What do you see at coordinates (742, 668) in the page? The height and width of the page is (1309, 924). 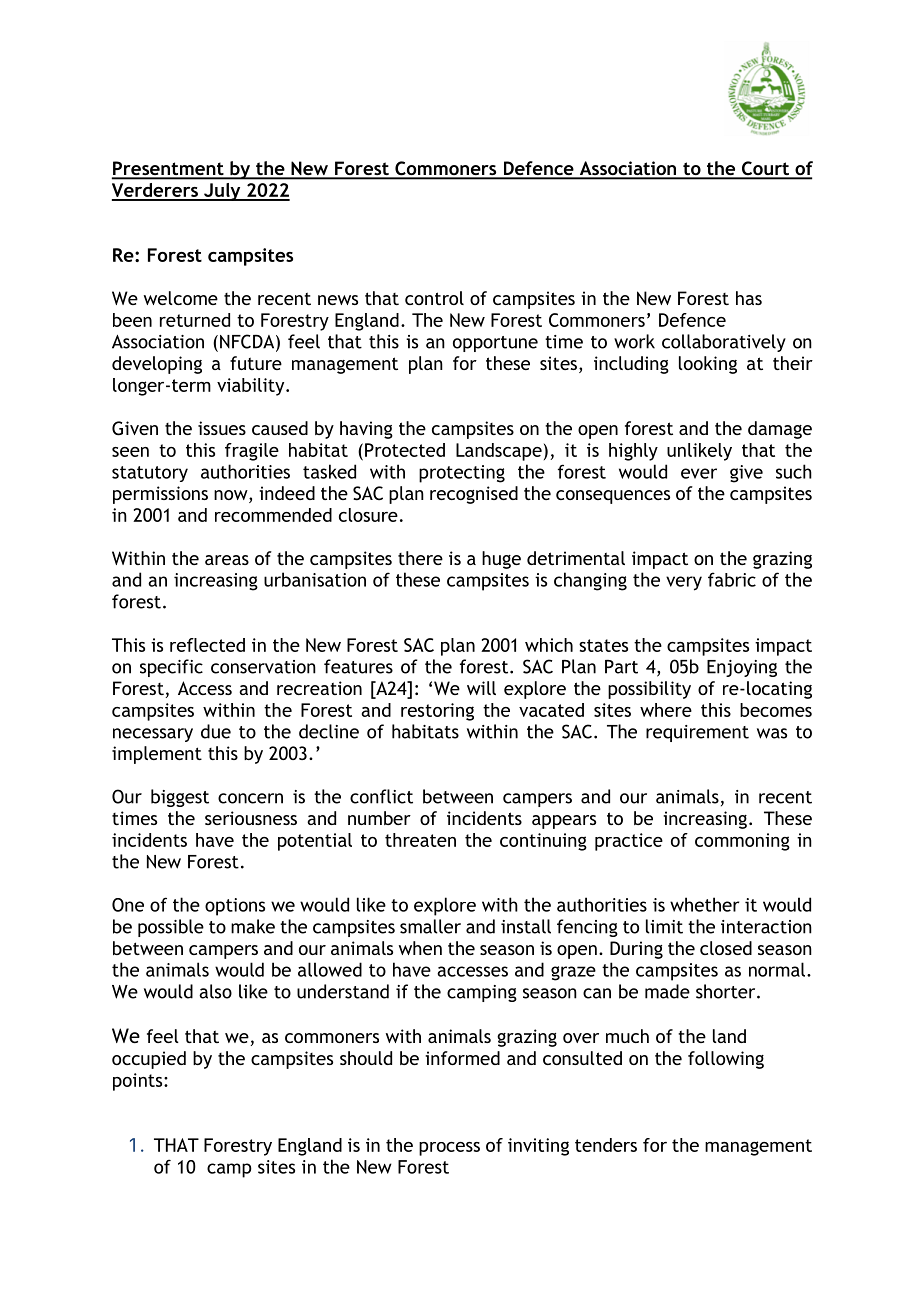 I see `Enjoying` at bounding box center [742, 668].
